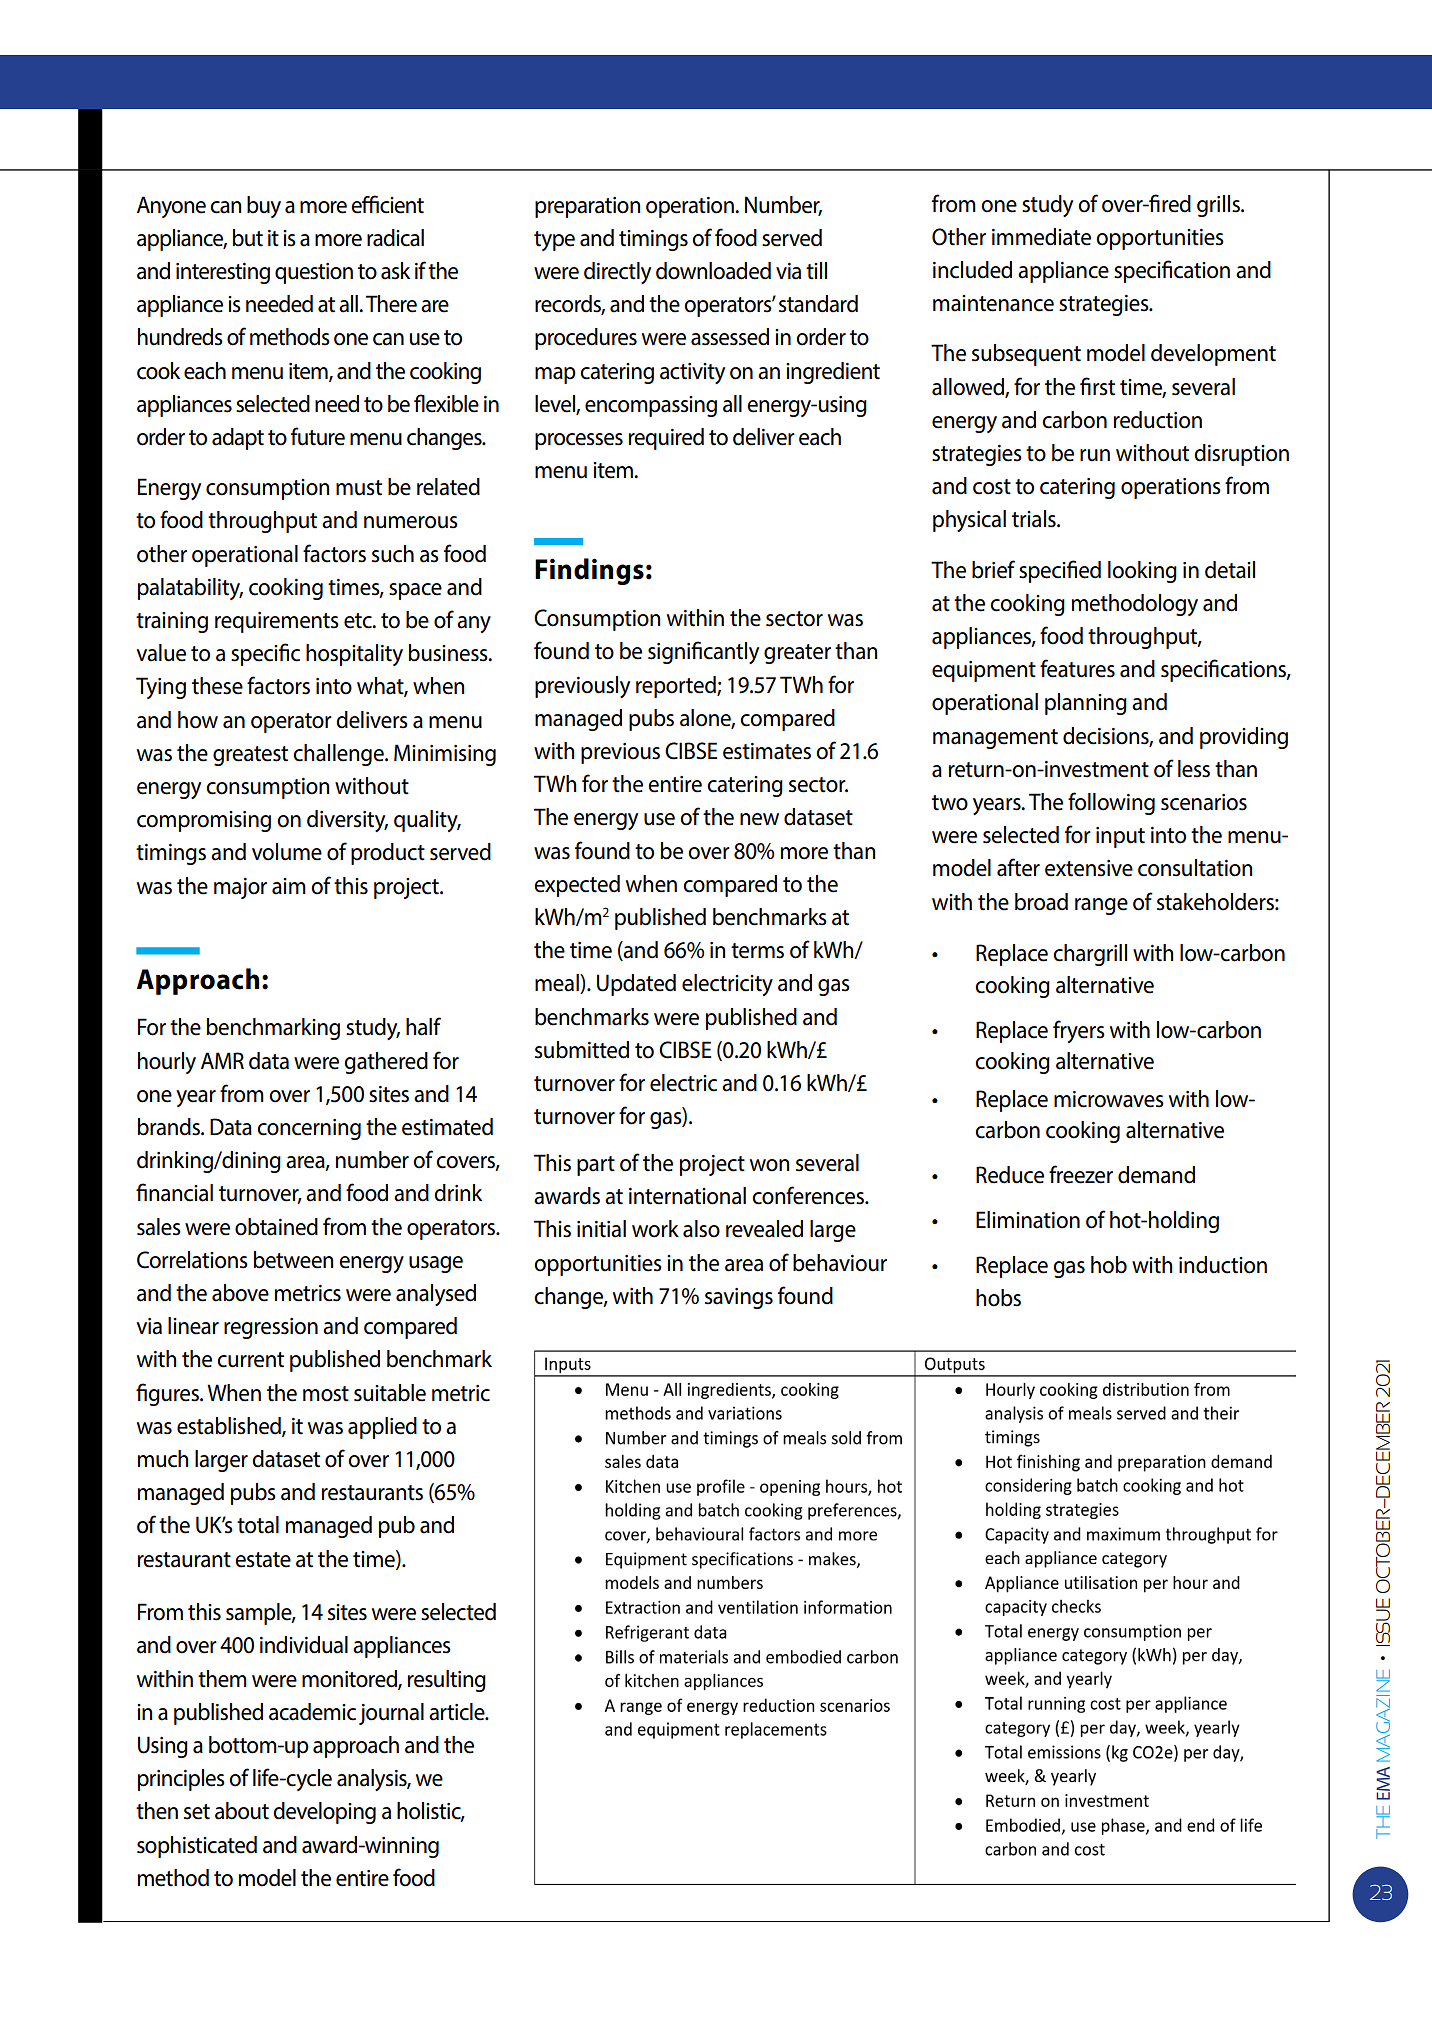 The width and height of the screenshot is (1432, 2025). Describe the element at coordinates (1041, 237) in the screenshot. I see `immediate` at that location.
